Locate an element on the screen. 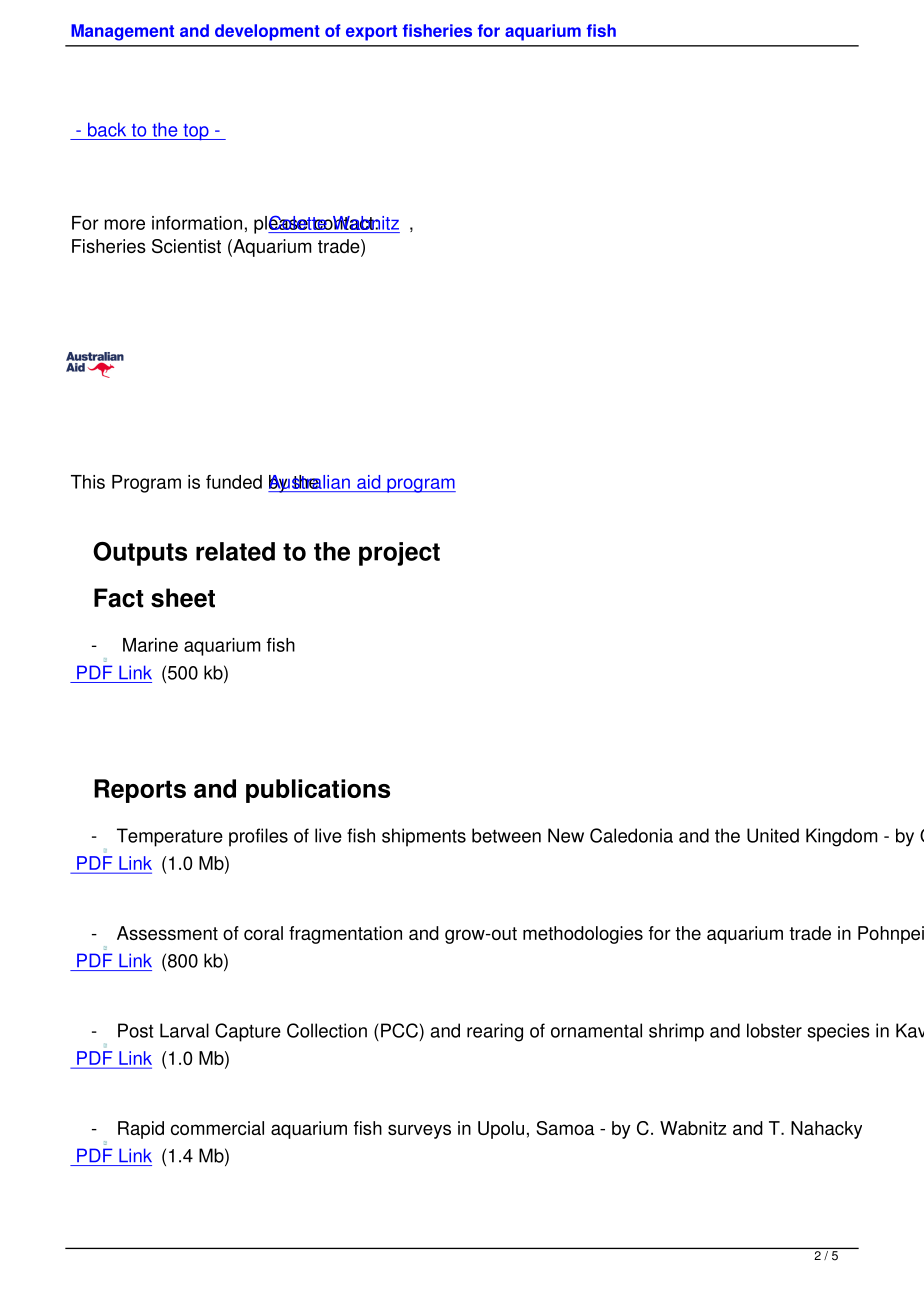 This screenshot has height=1308, width=924. export is located at coordinates (371, 33).
